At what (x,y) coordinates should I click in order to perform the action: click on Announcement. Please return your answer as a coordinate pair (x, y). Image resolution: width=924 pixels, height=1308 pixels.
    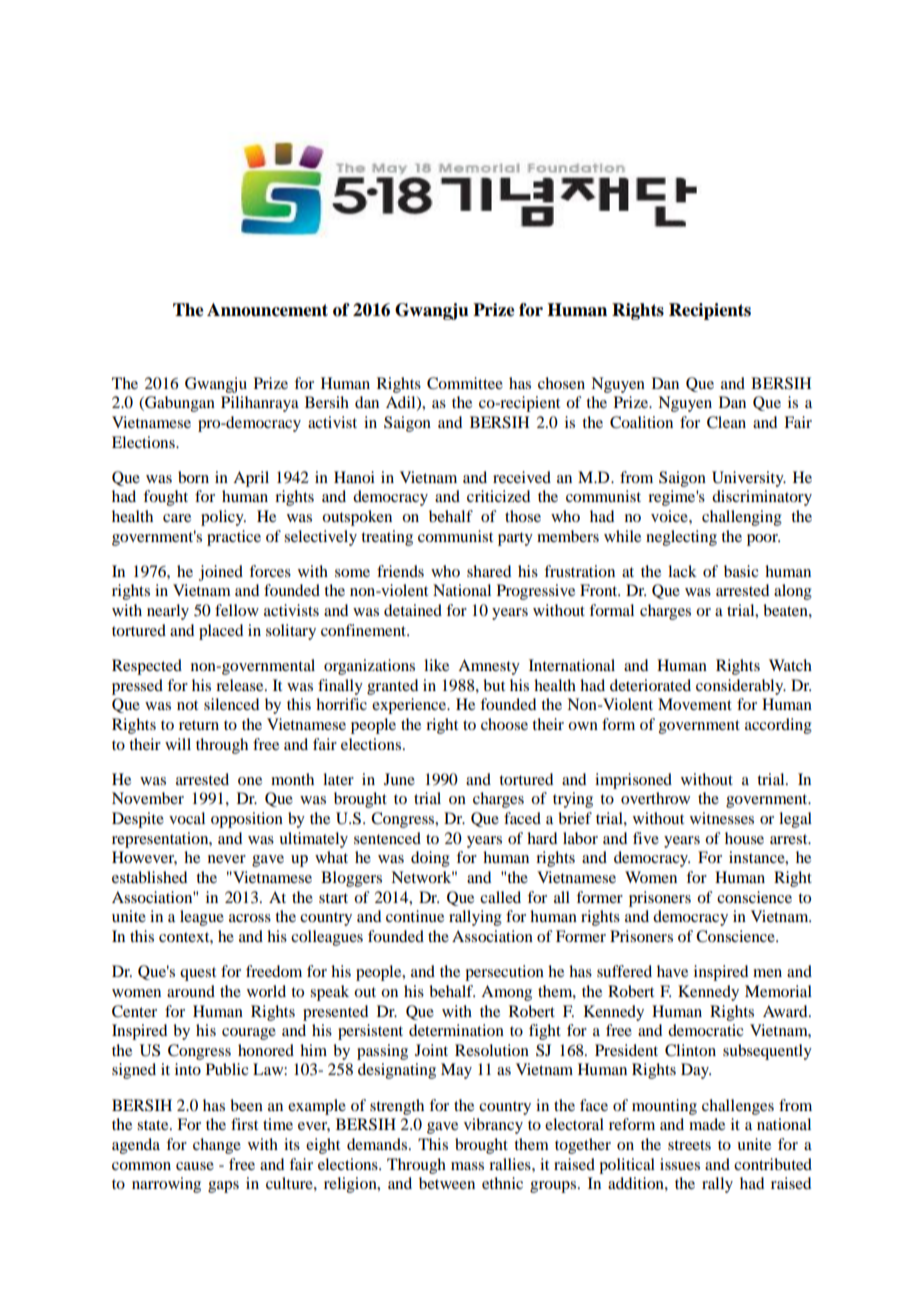
    Looking at the image, I should click on (267, 310).
